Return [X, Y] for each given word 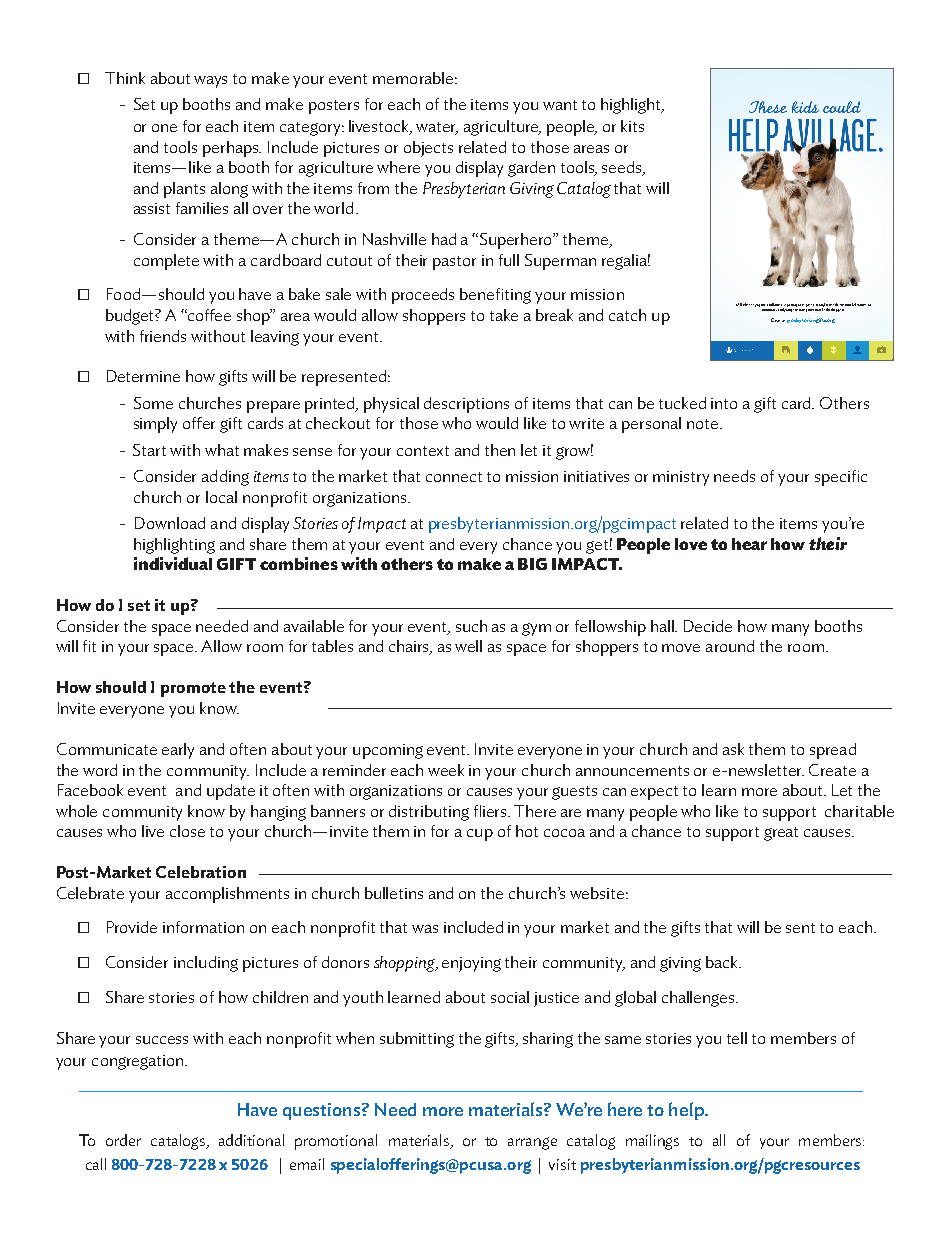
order [123, 1140]
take [504, 315]
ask [733, 749]
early [178, 751]
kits [632, 126]
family [820, 306]
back [723, 962]
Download [170, 523]
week [446, 770]
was [425, 929]
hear [749, 544]
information [203, 927]
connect [454, 477]
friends [163, 336]
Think [125, 78]
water [437, 128]
